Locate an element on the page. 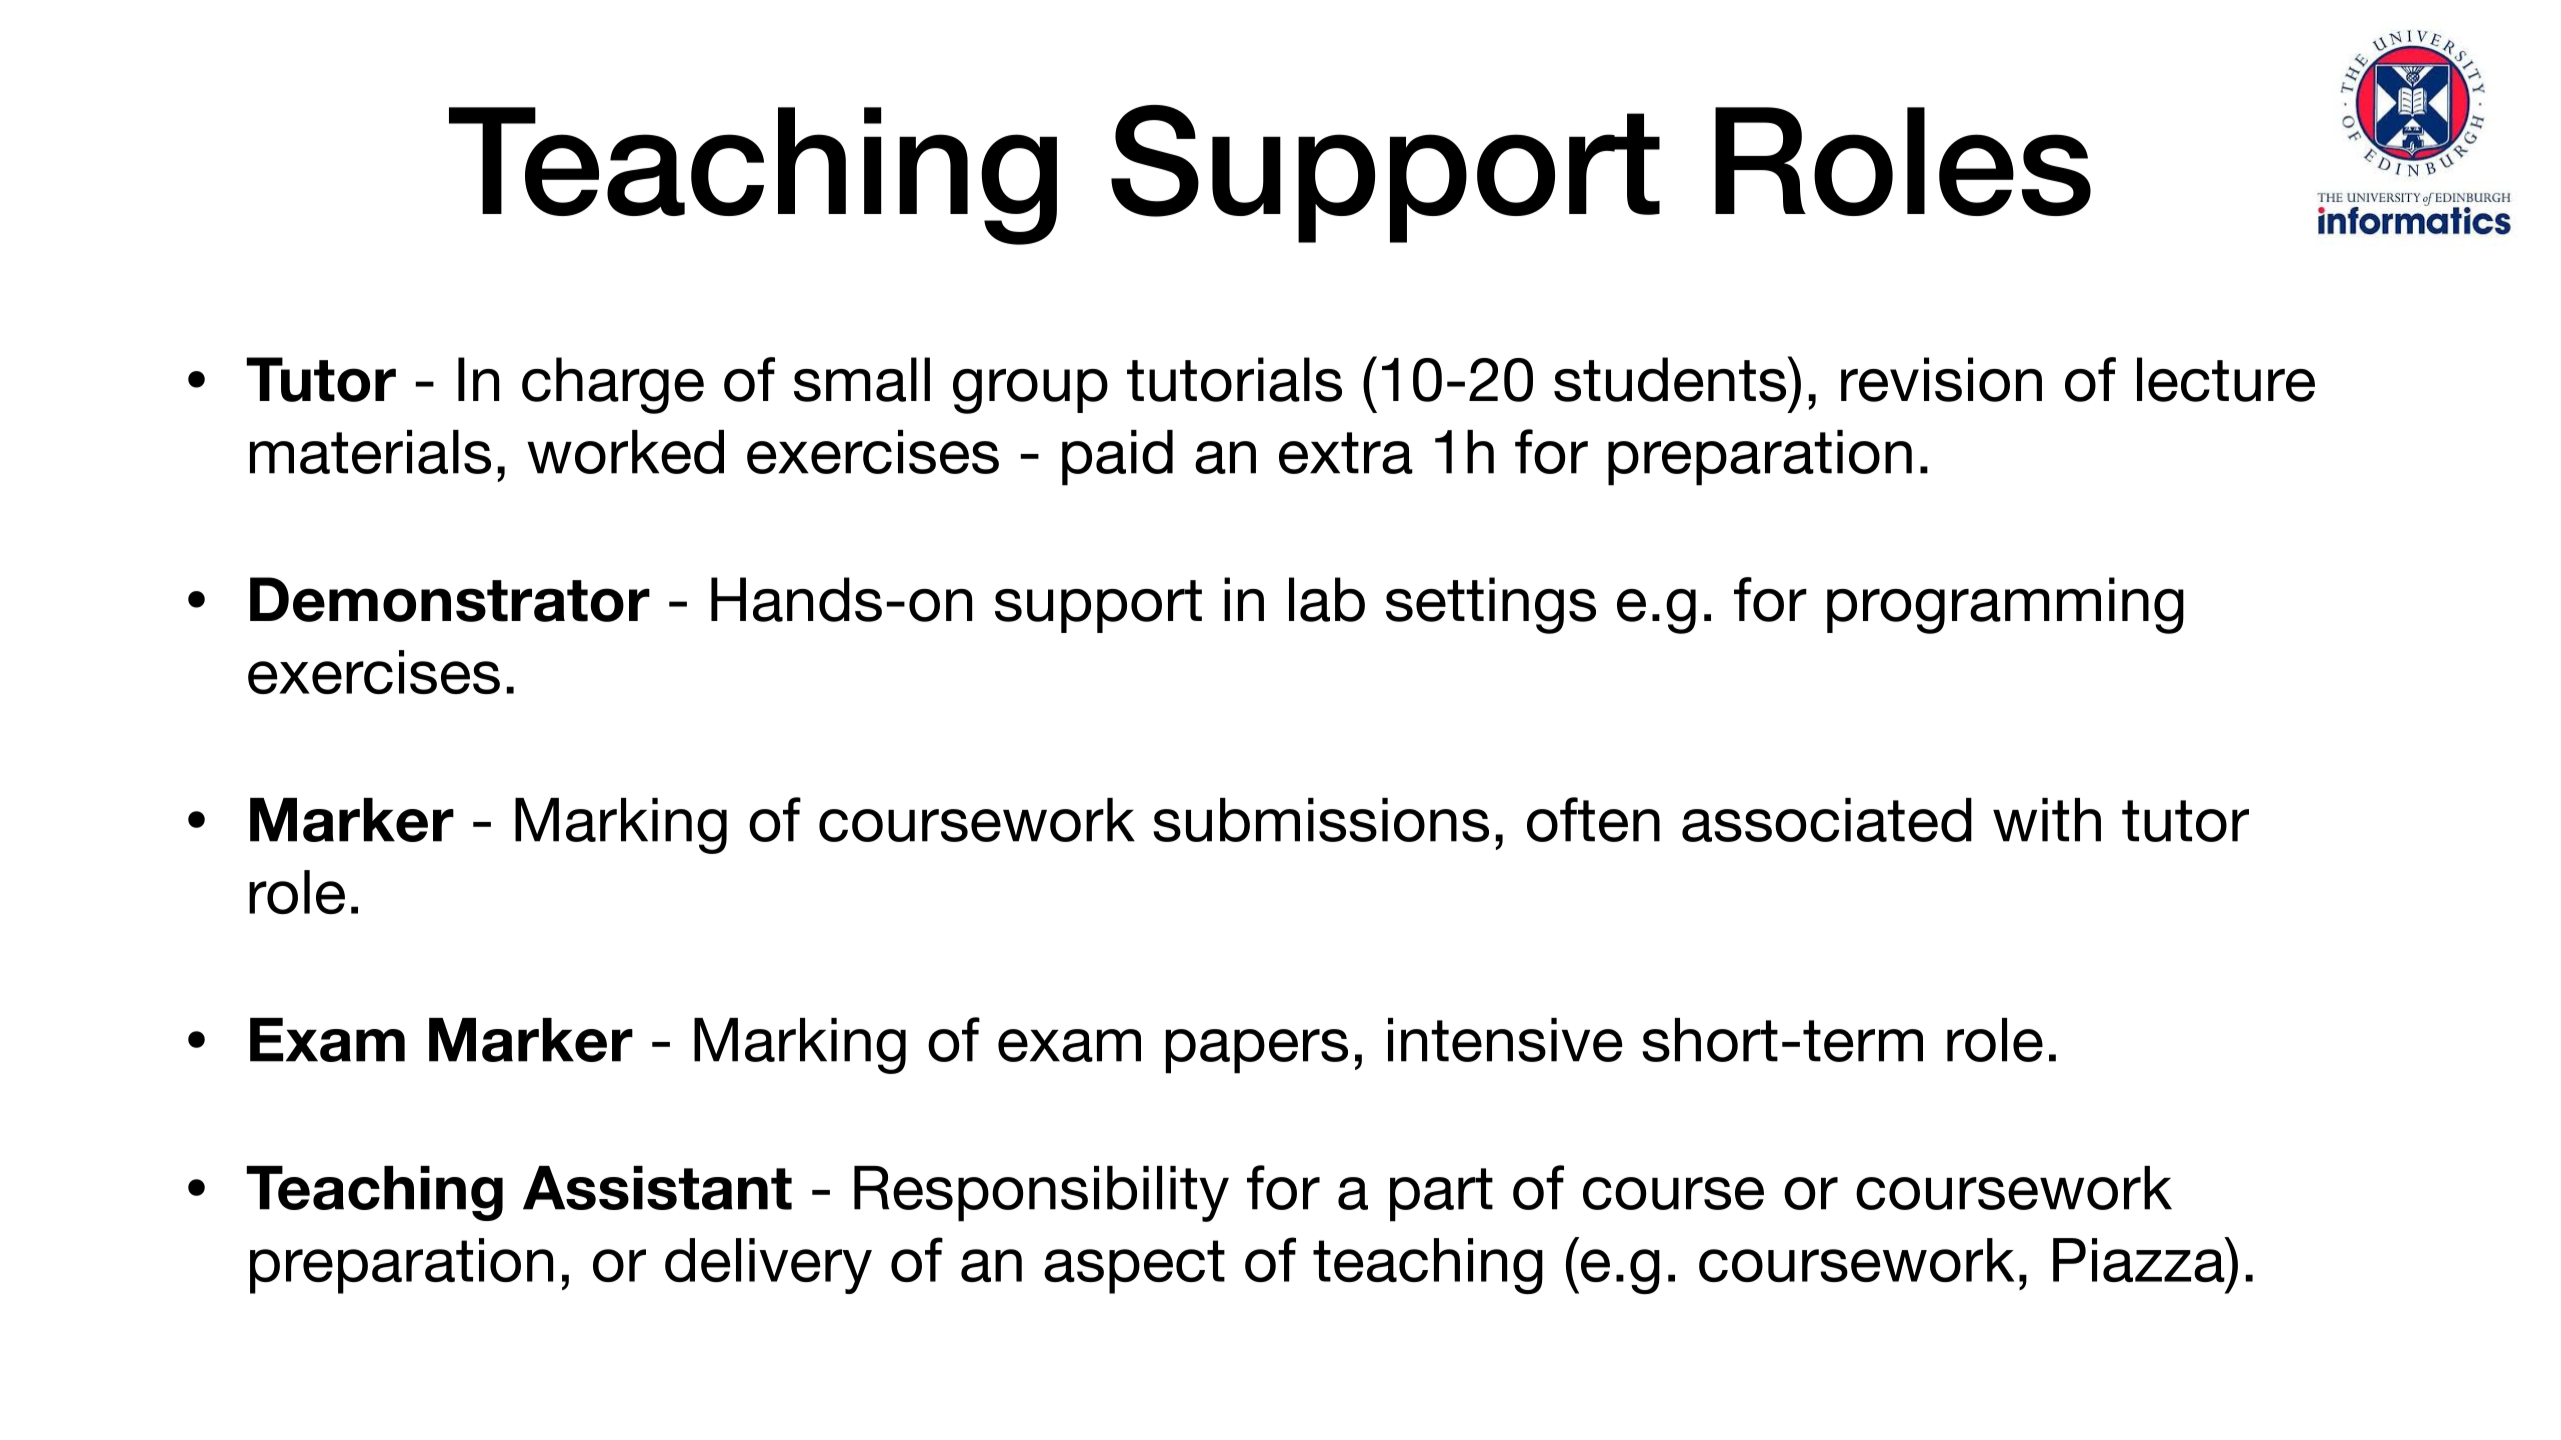 Image resolution: width=2561 pixels, height=1440 pixels. extra is located at coordinates (1346, 453).
